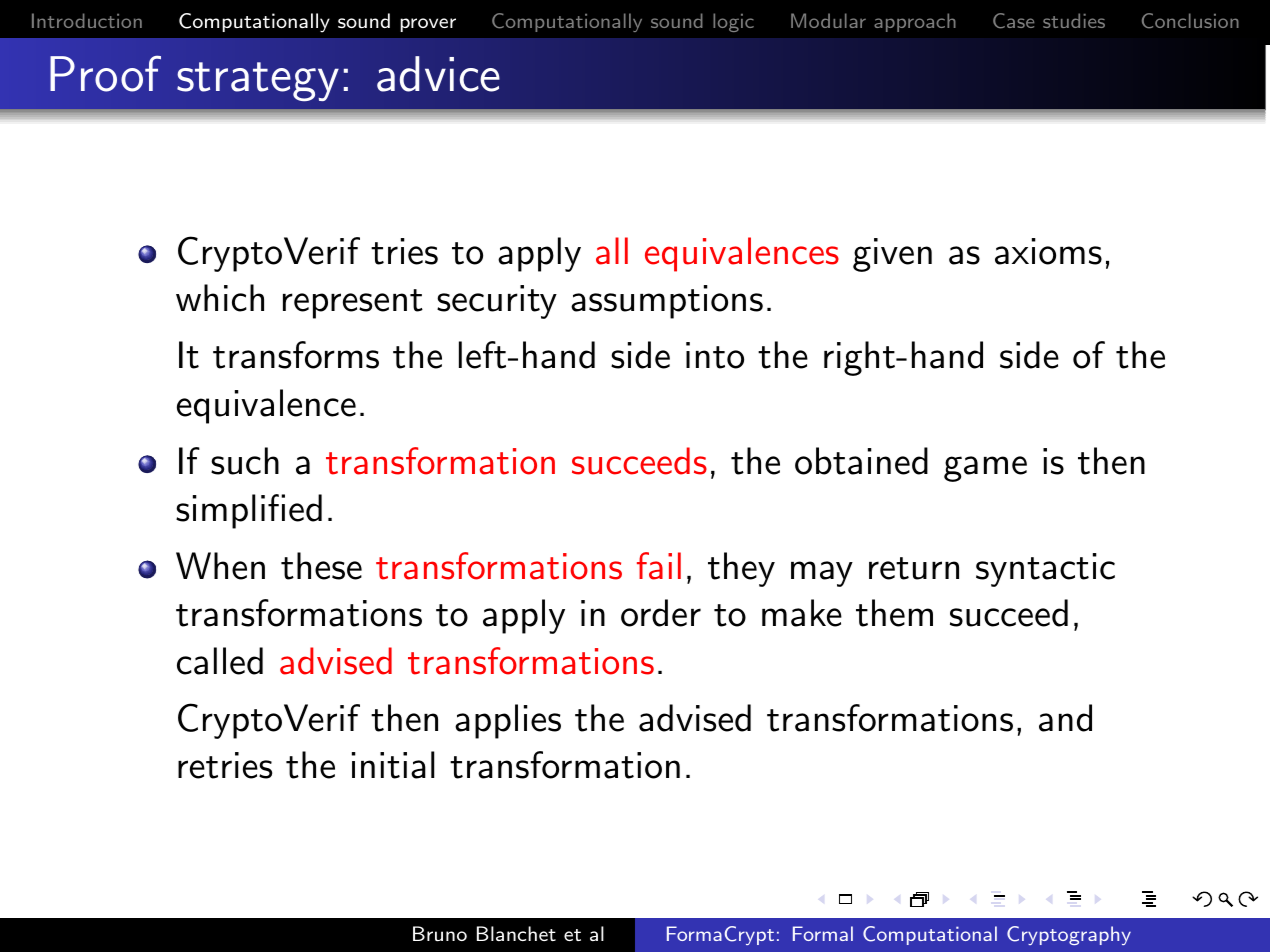 The height and width of the image is (952, 1270). I want to click on axioms, so click(1048, 251).
